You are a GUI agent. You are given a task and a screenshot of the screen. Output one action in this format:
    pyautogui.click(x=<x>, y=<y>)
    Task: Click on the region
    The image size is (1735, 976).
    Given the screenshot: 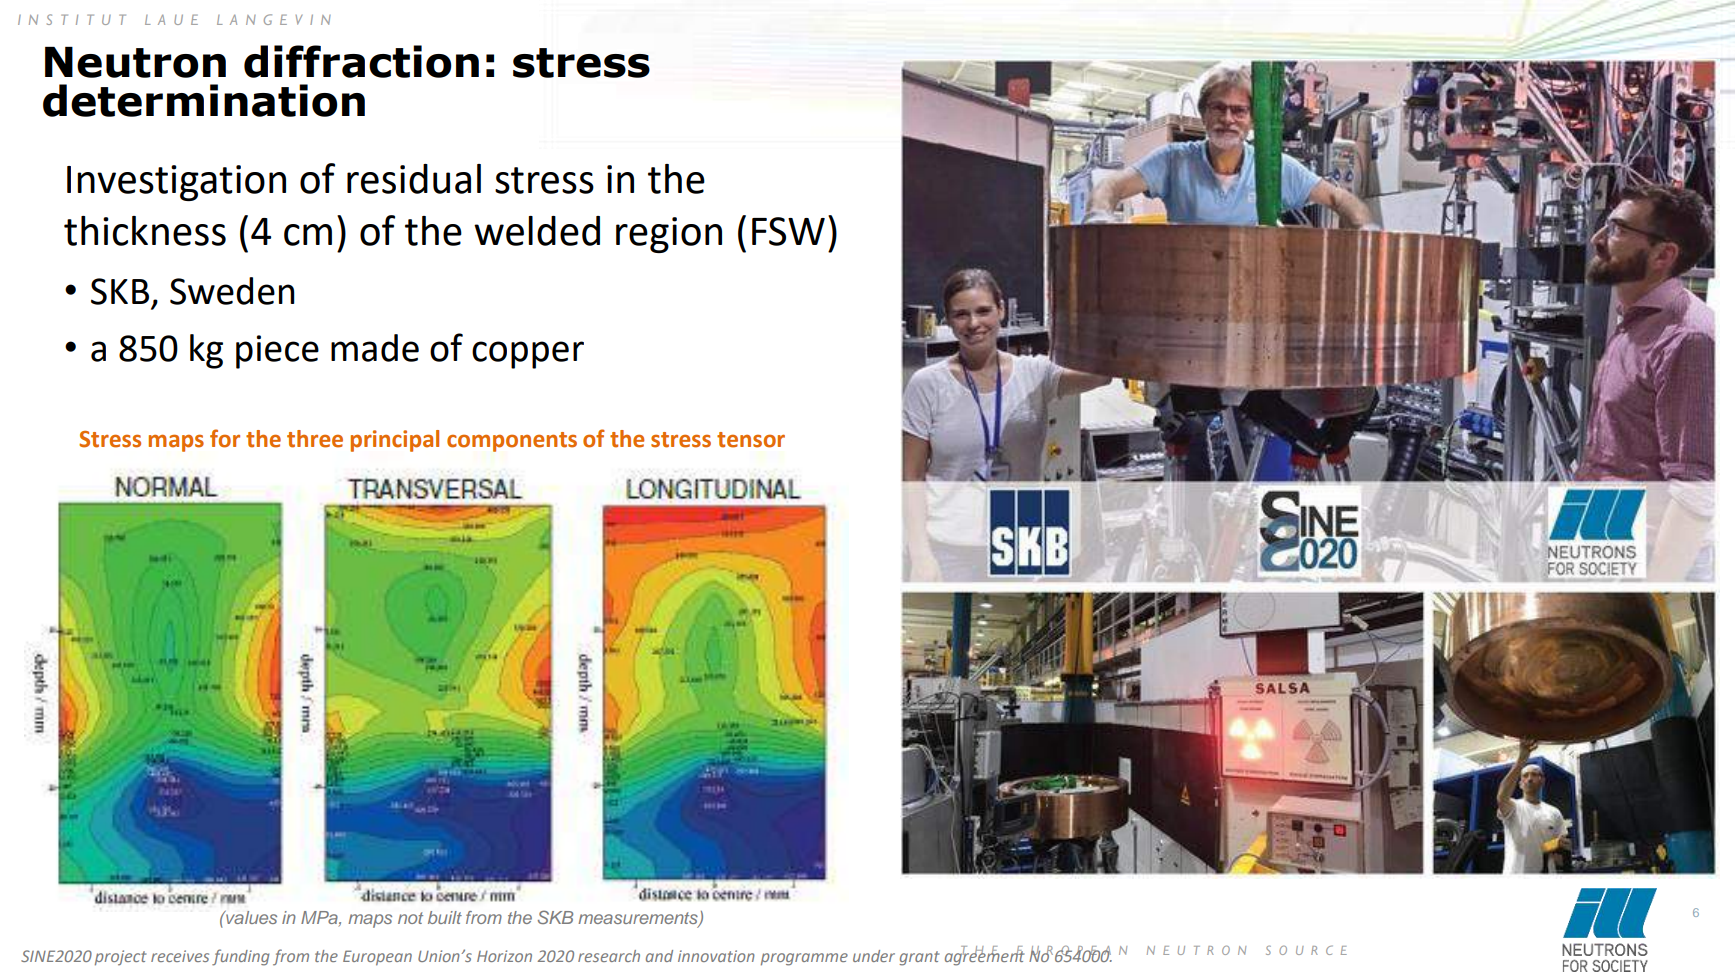 What is the action you would take?
    pyautogui.click(x=669, y=235)
